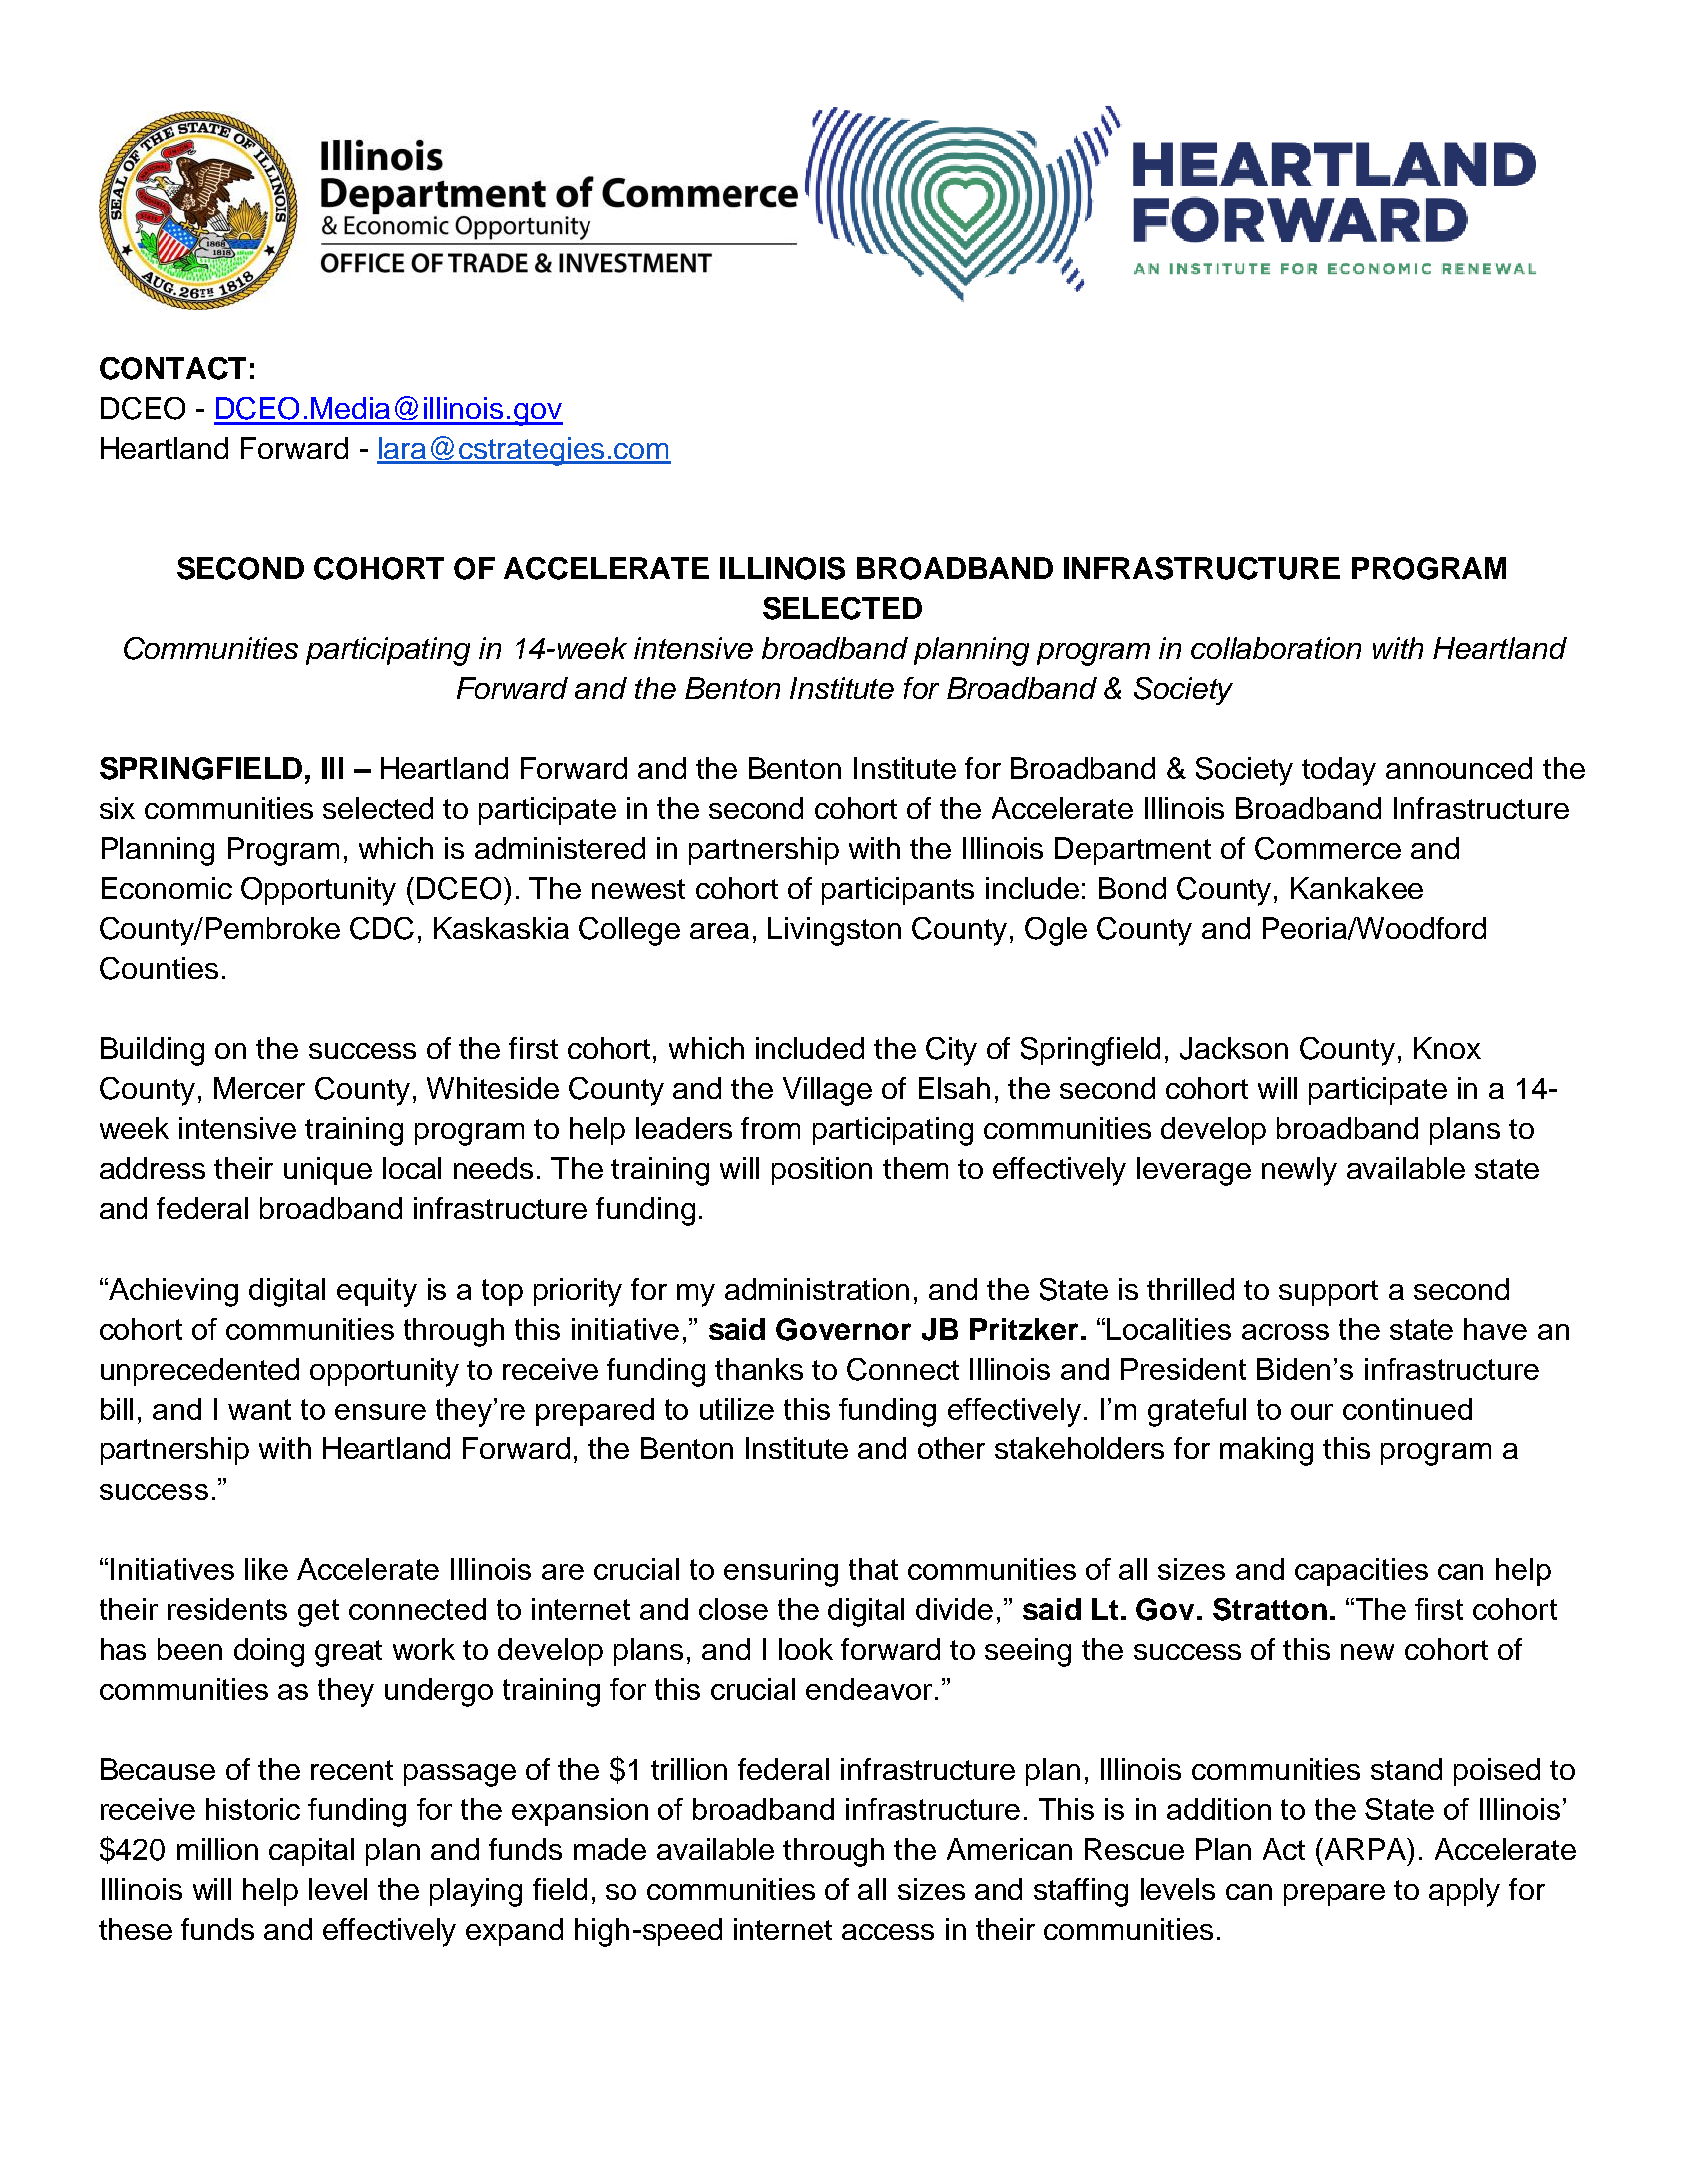 This image has height=2180, width=1685. What do you see at coordinates (1339, 771) in the image?
I see `today` at bounding box center [1339, 771].
